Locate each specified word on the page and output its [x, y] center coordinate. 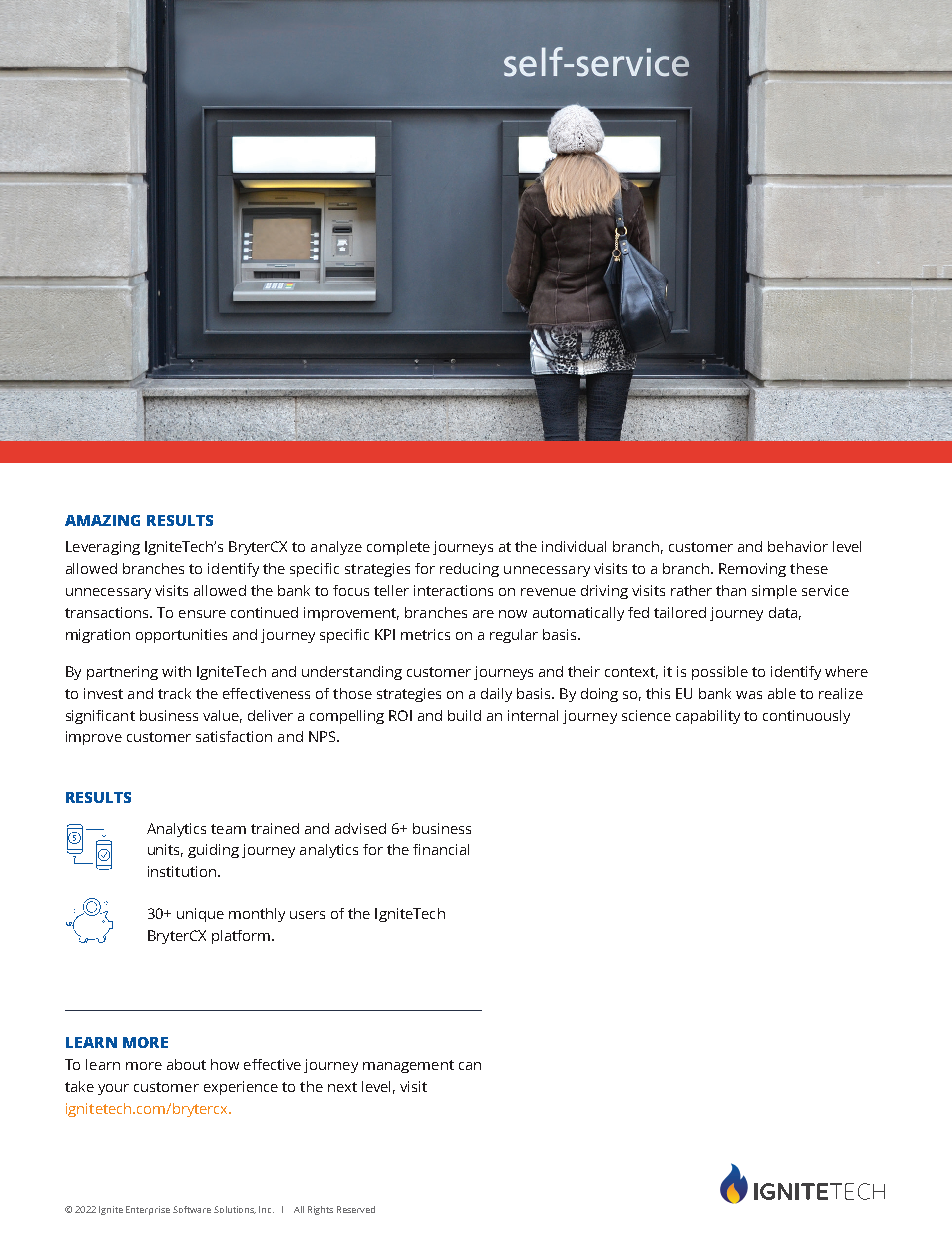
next [342, 1087]
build [464, 715]
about [186, 1064]
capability [708, 717]
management [408, 1066]
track [174, 693]
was [749, 695]
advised [360, 828]
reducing [469, 570]
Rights [320, 1210]
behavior [798, 546]
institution [182, 871]
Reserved [356, 1209]
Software [192, 1209]
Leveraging [103, 548]
